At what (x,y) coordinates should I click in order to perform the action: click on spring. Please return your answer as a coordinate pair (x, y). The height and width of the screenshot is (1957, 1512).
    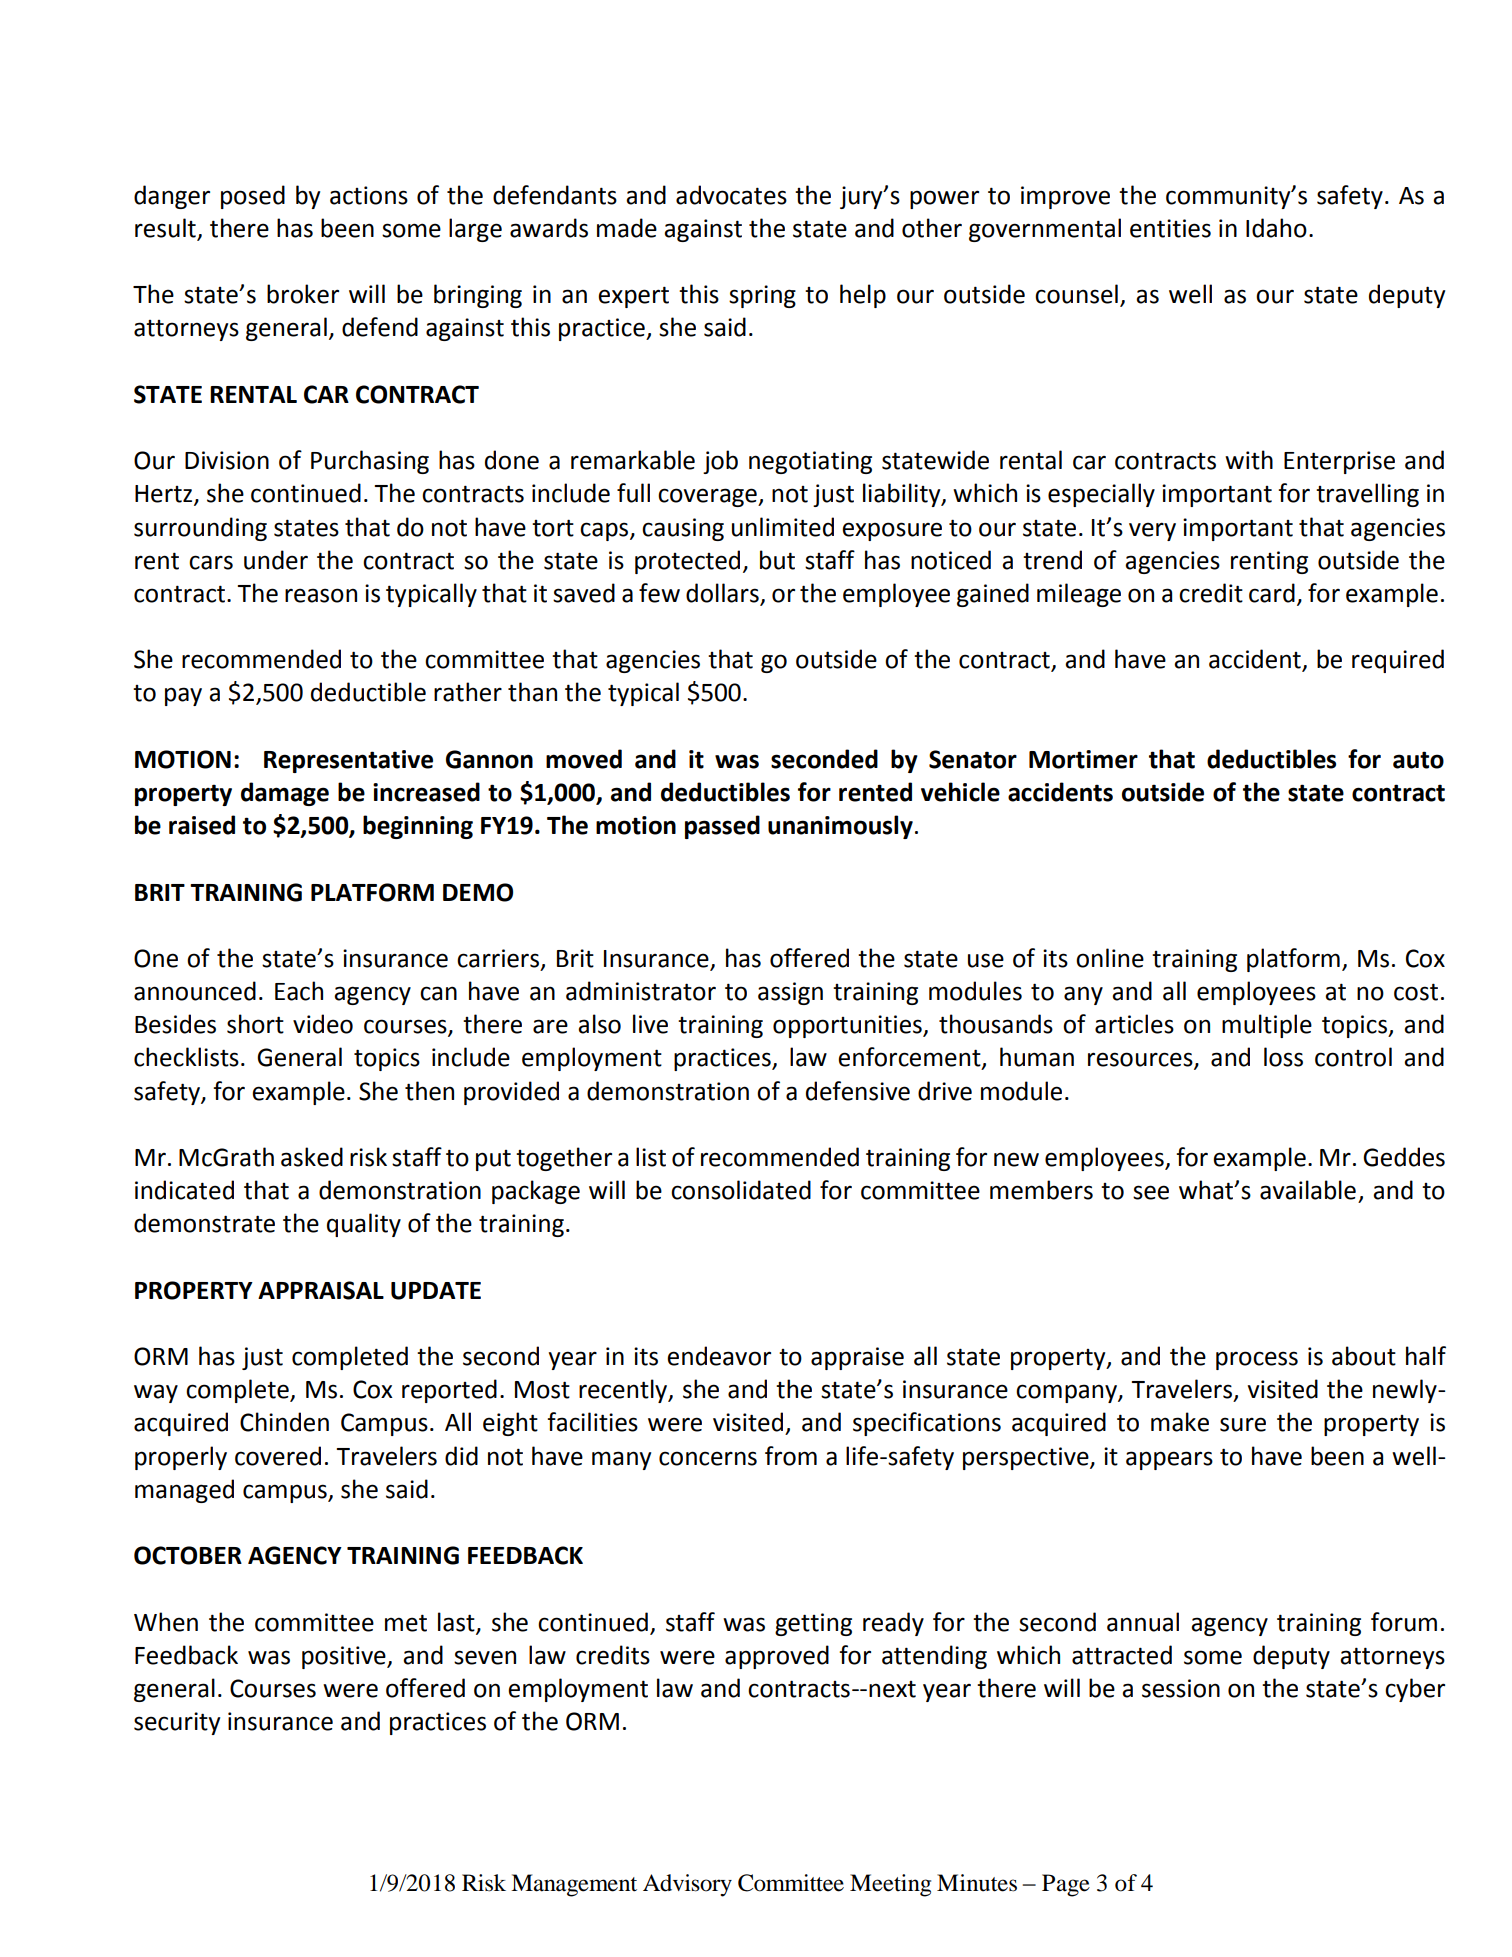
    Looking at the image, I should click on (762, 296).
